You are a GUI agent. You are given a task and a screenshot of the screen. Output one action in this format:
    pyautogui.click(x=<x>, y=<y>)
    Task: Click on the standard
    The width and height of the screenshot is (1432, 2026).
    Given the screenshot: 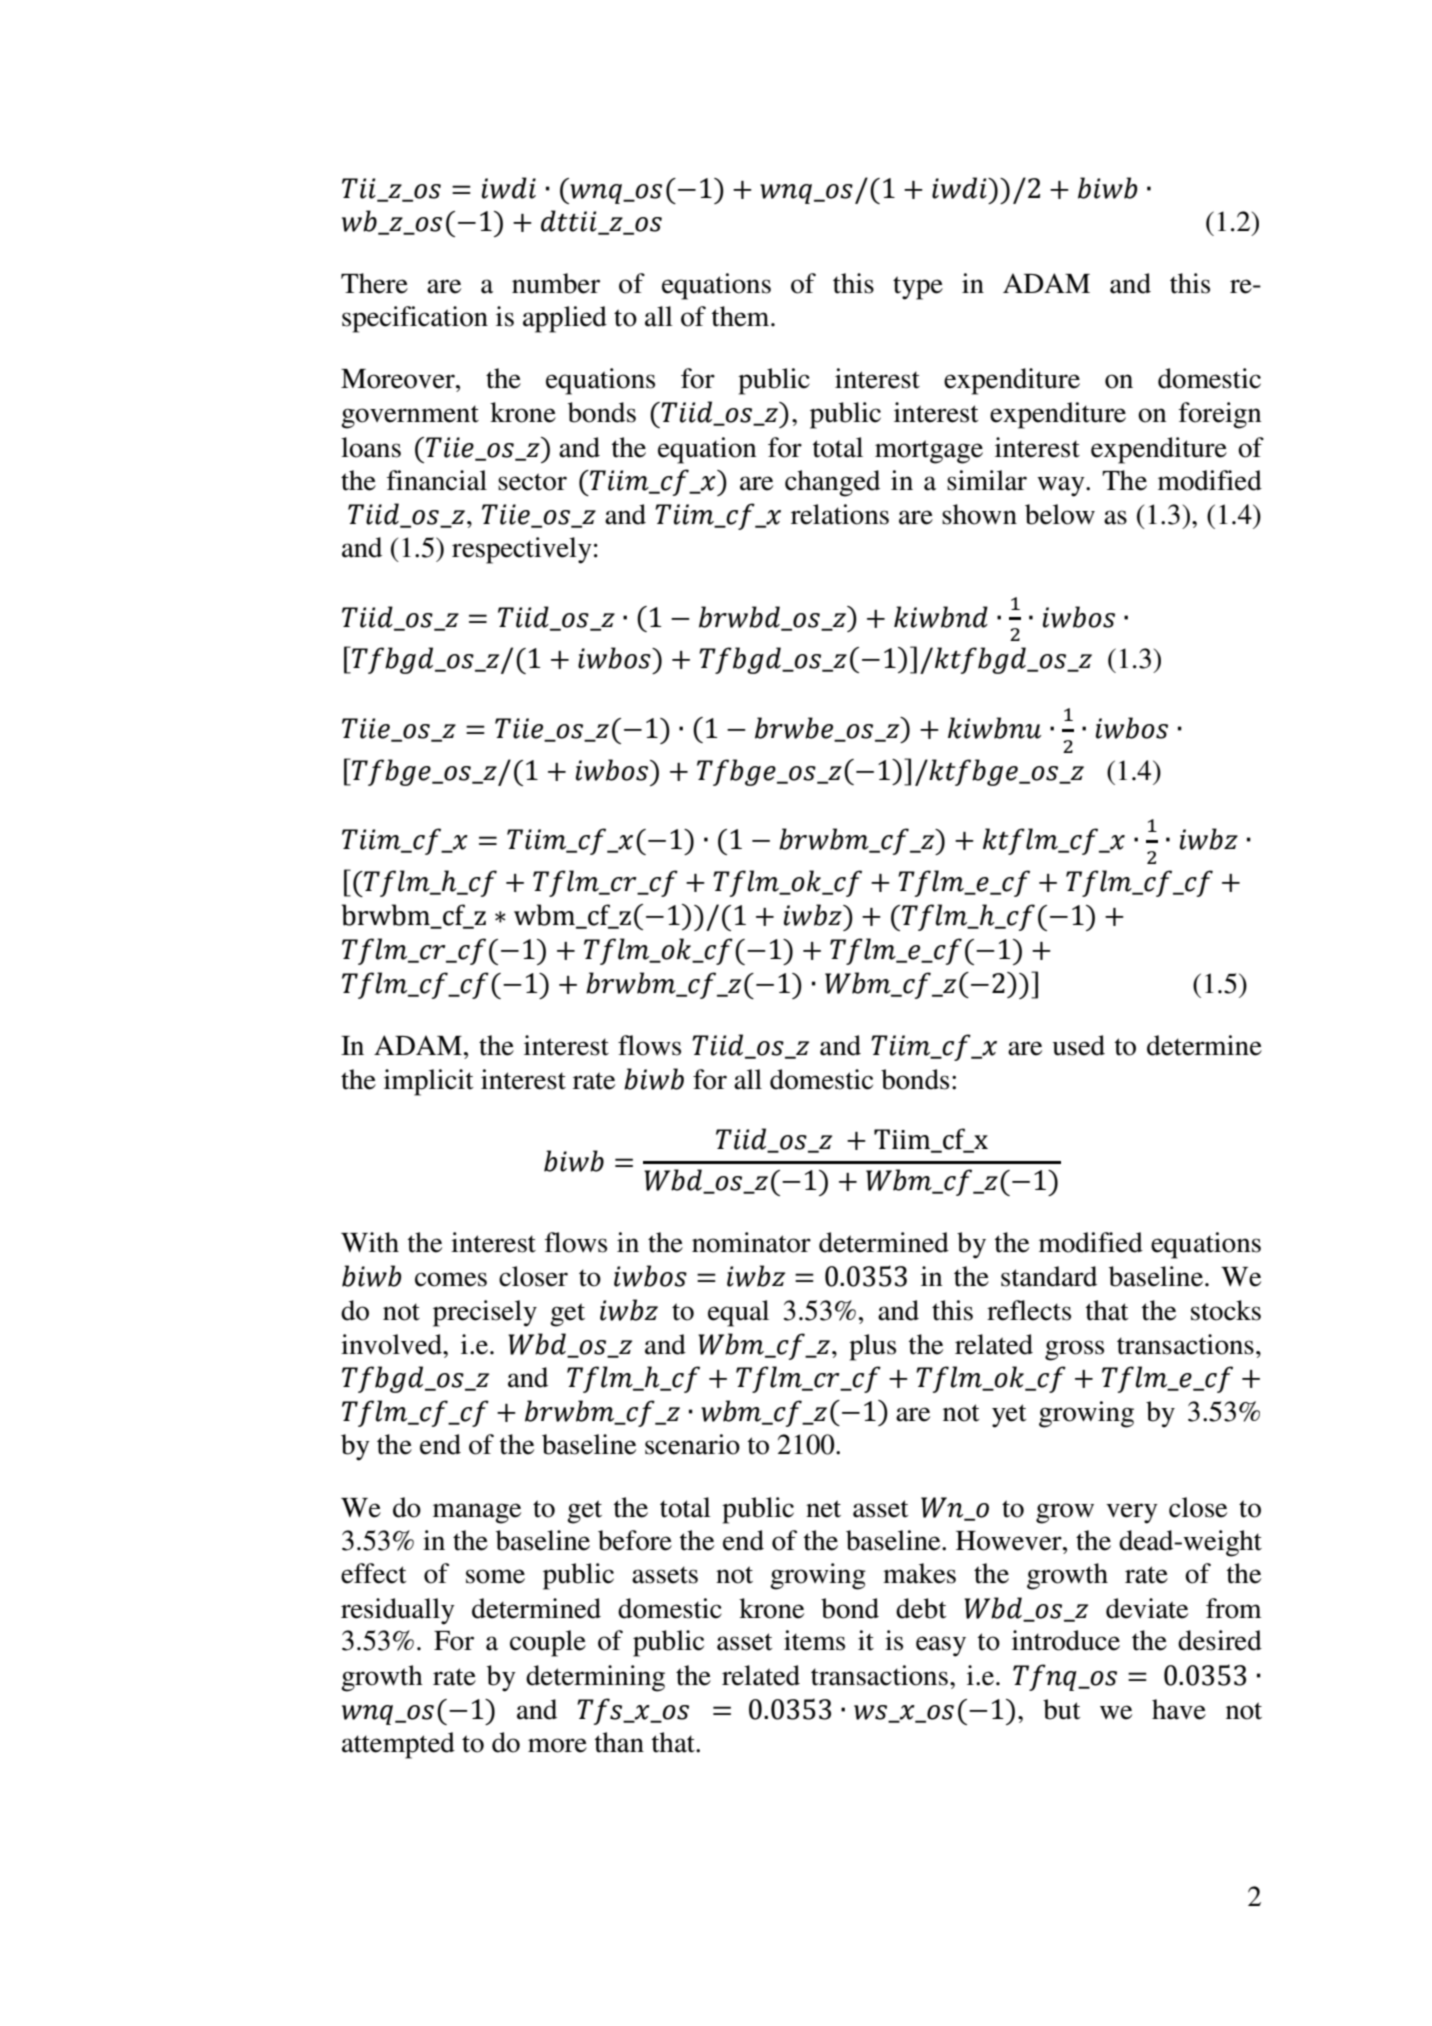 What is the action you would take?
    pyautogui.click(x=1049, y=1276)
